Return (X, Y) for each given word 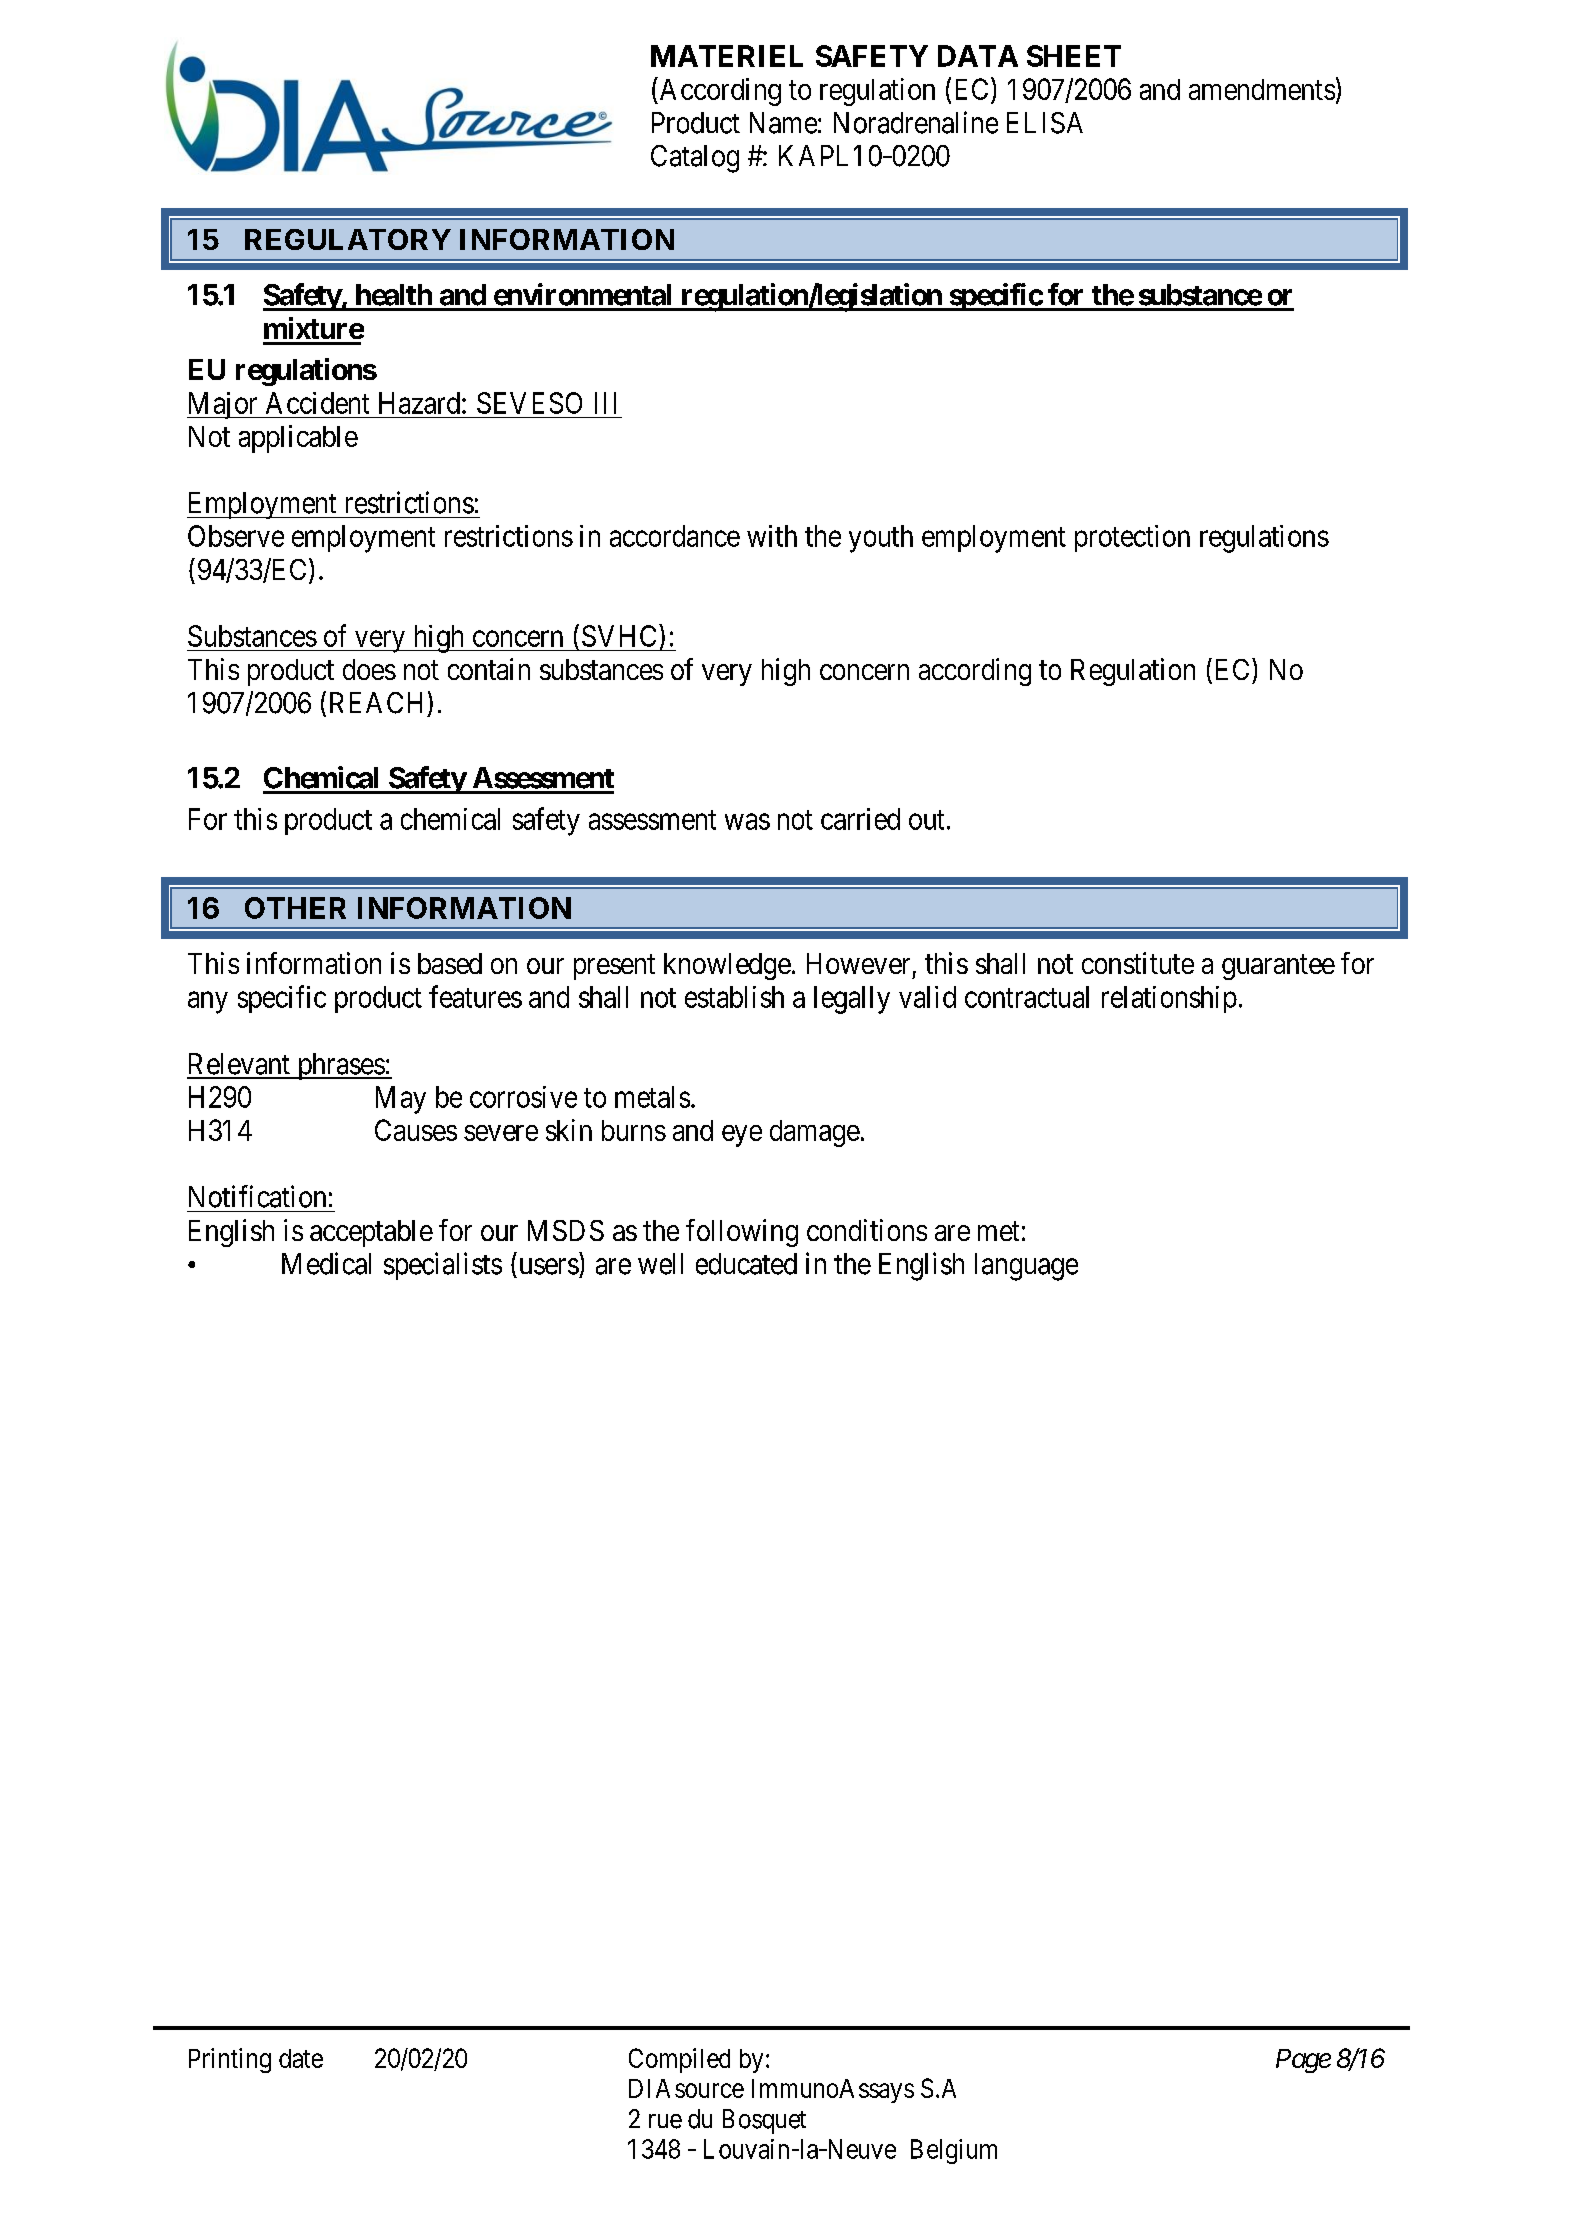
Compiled (679, 2060)
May (401, 1100)
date (301, 2058)
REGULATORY (348, 239)
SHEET (1074, 56)
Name (783, 123)
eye (742, 1136)
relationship (1169, 999)
